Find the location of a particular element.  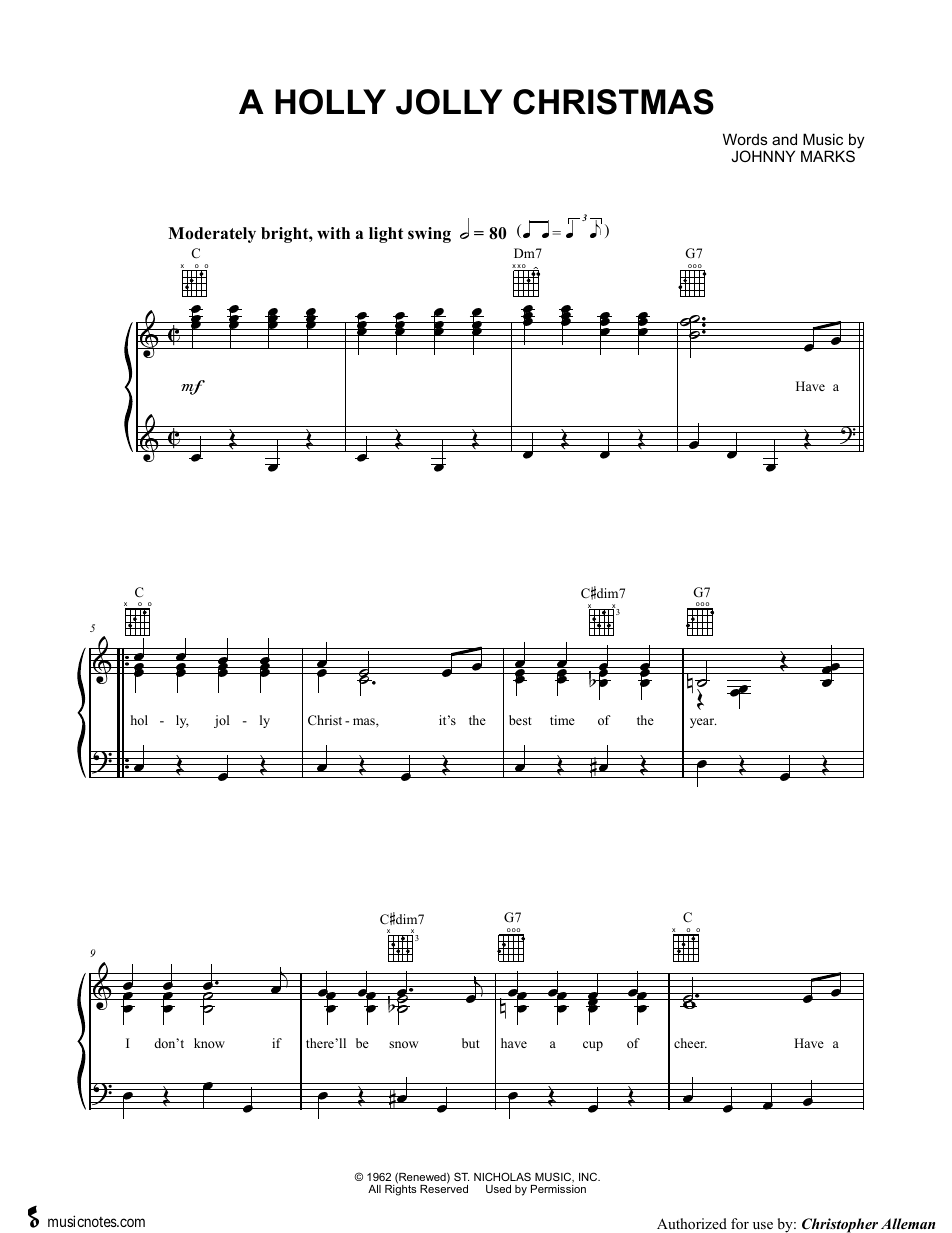

with is located at coordinates (333, 233).
